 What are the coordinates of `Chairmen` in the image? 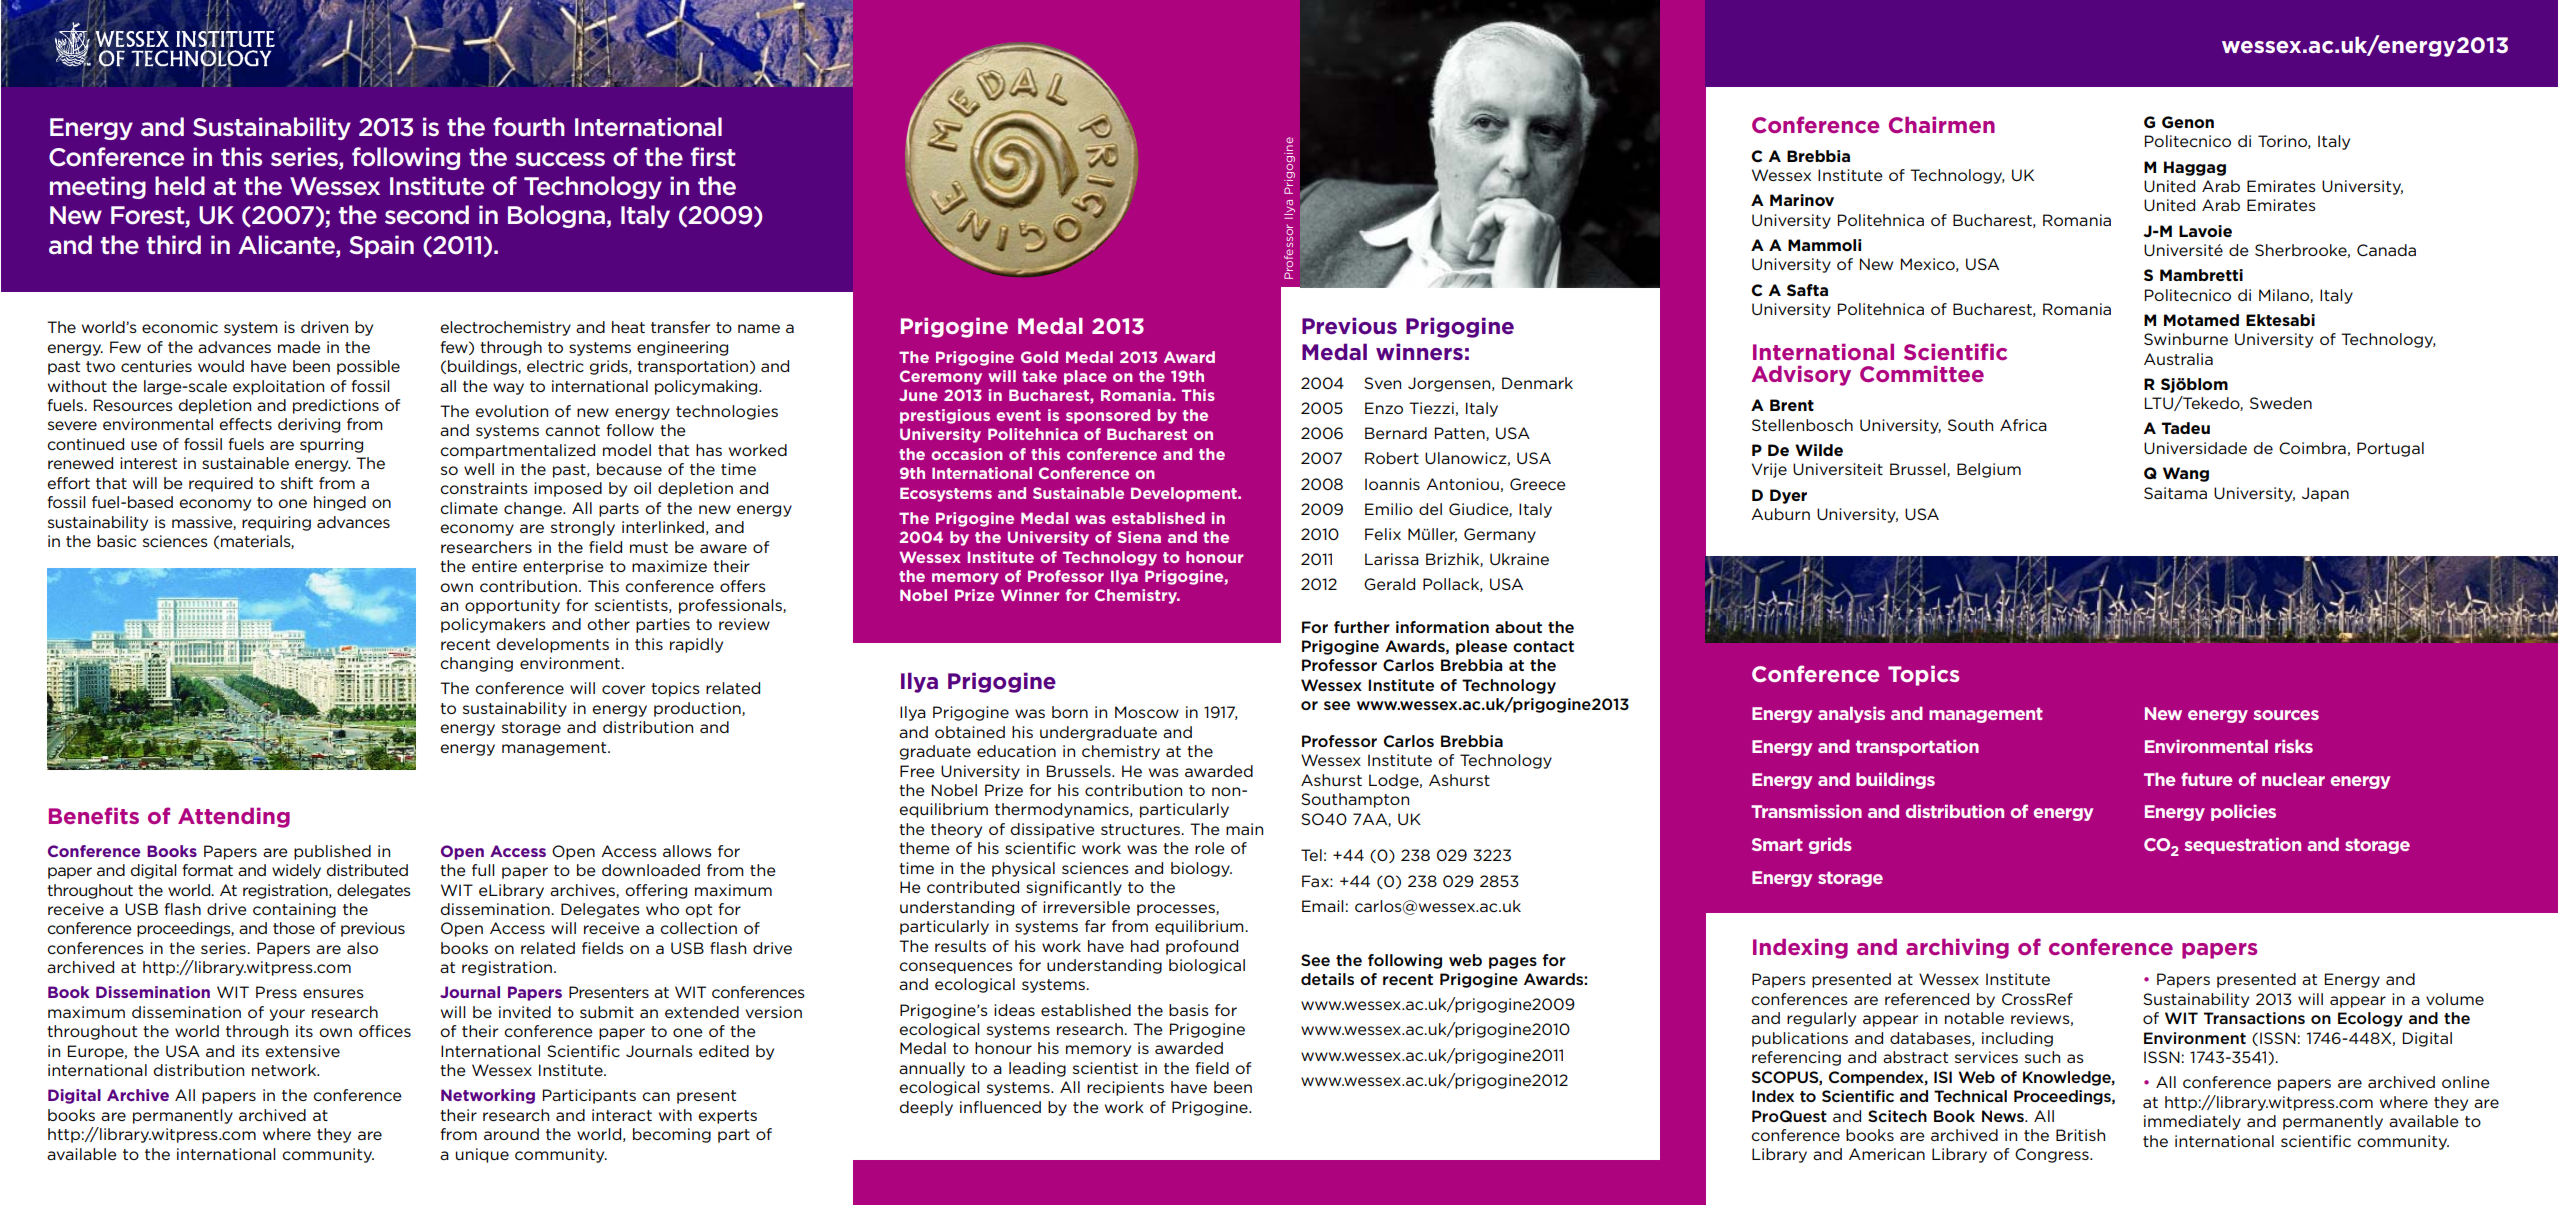 It's located at (1942, 125).
